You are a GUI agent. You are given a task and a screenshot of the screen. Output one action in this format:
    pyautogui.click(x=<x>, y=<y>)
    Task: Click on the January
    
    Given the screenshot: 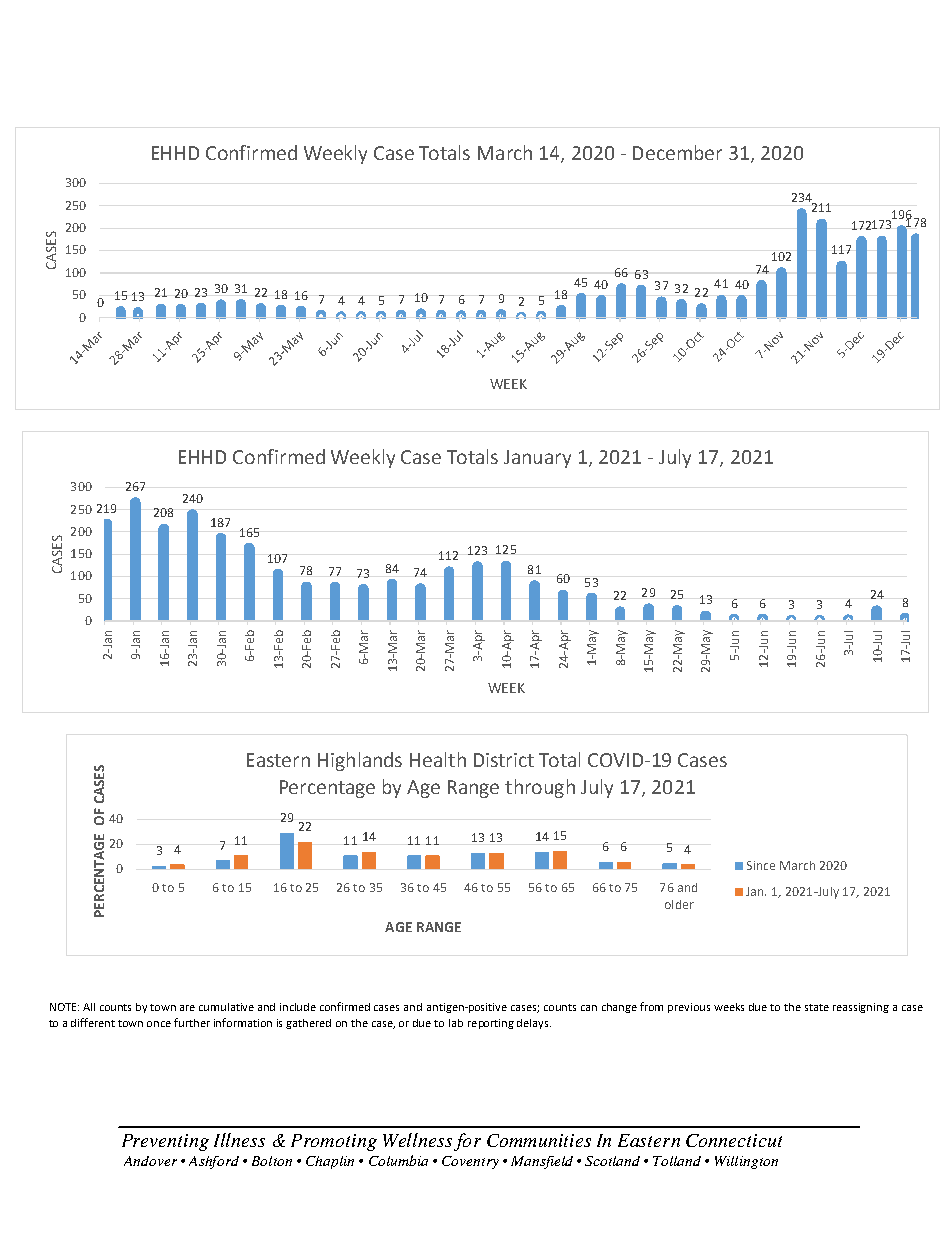 What is the action you would take?
    pyautogui.click(x=537, y=459)
